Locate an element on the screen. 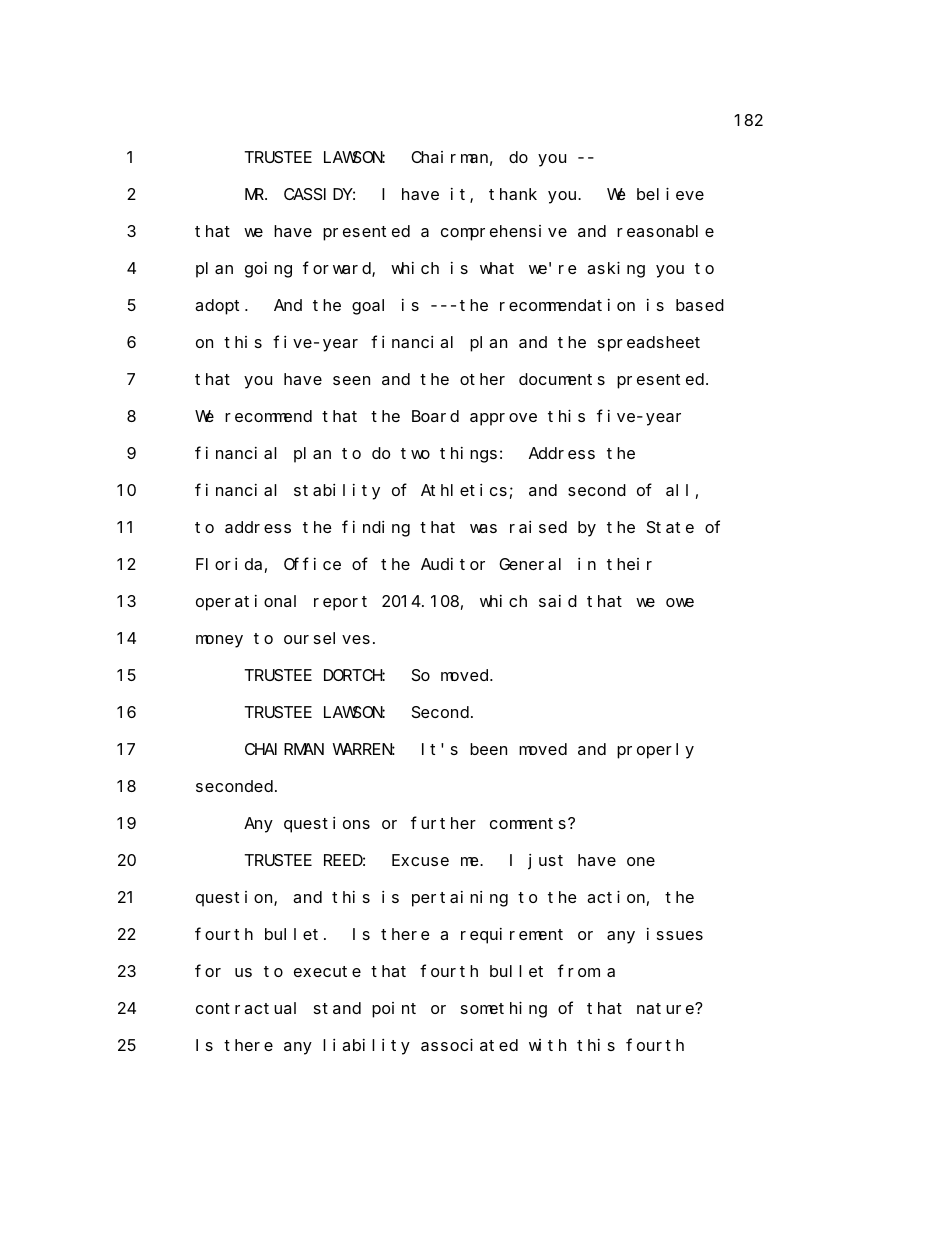 This screenshot has height=1233, width=952. liability is located at coordinates (366, 1047).
